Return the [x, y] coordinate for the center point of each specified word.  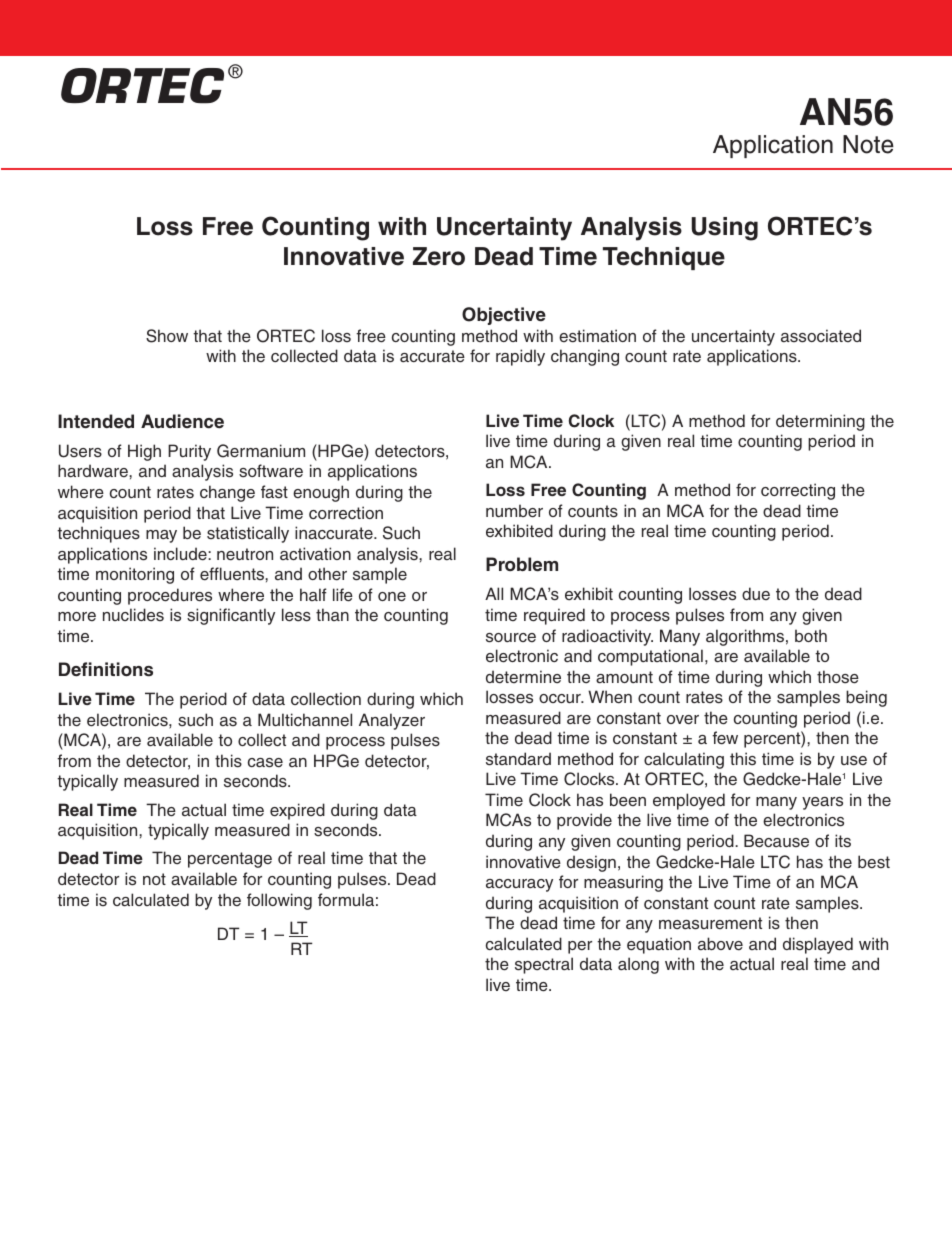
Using [725, 229]
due [756, 593]
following [279, 901]
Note [868, 144]
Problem [522, 564]
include [181, 554]
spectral [544, 965]
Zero [439, 256]
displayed [818, 945]
